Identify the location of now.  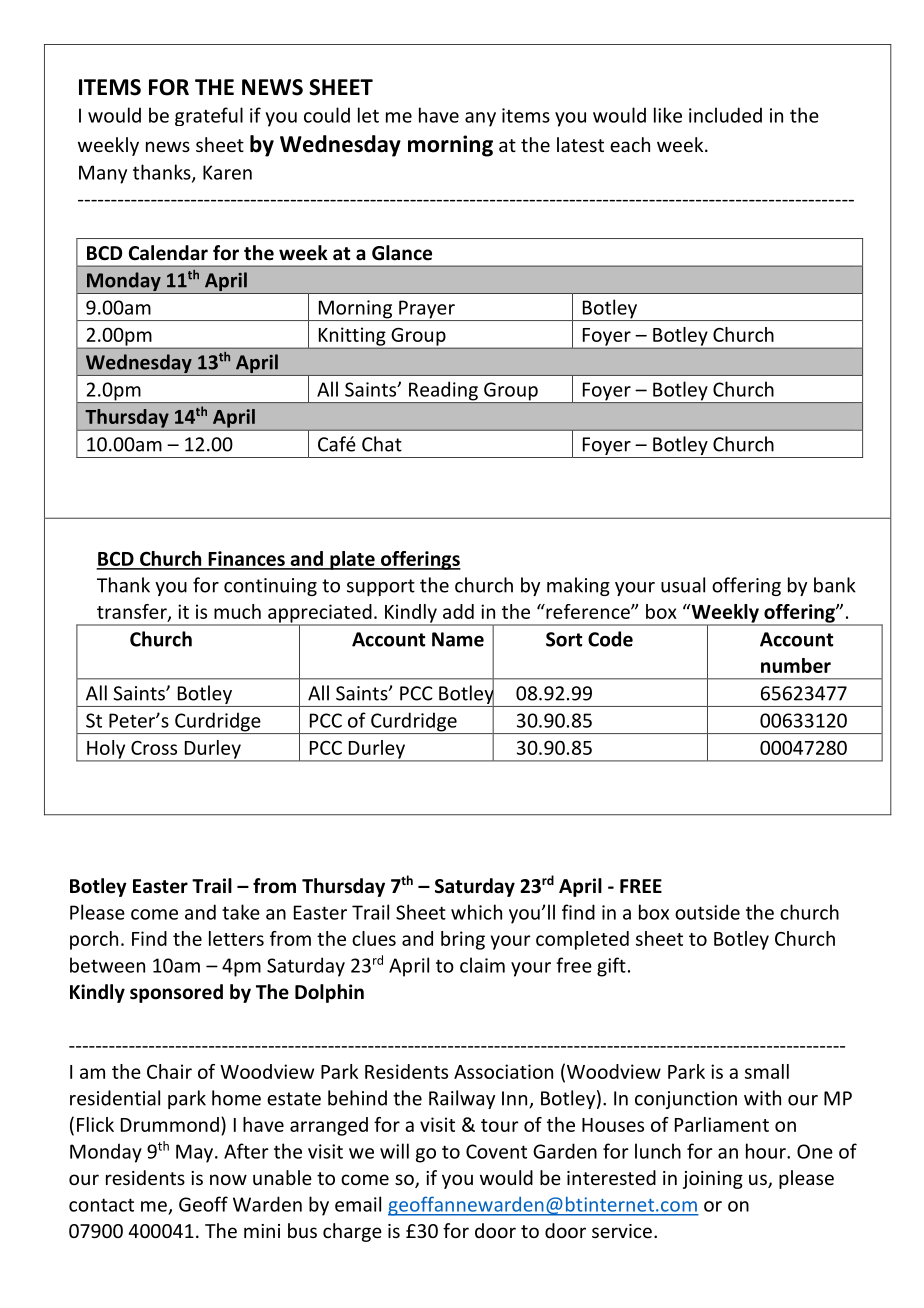
(228, 1179).
